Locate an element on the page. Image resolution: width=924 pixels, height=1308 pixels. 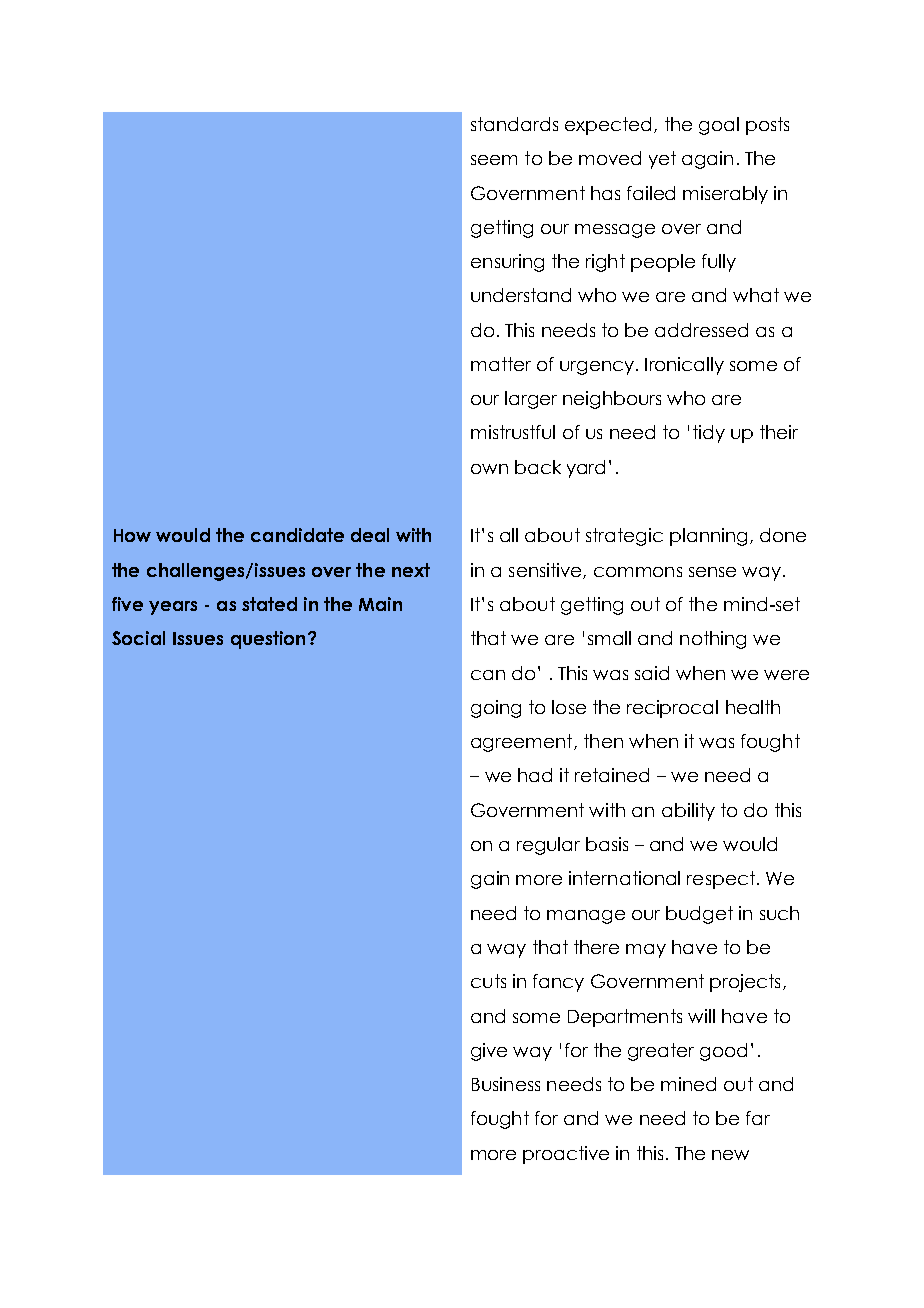
How is located at coordinates (132, 535).
